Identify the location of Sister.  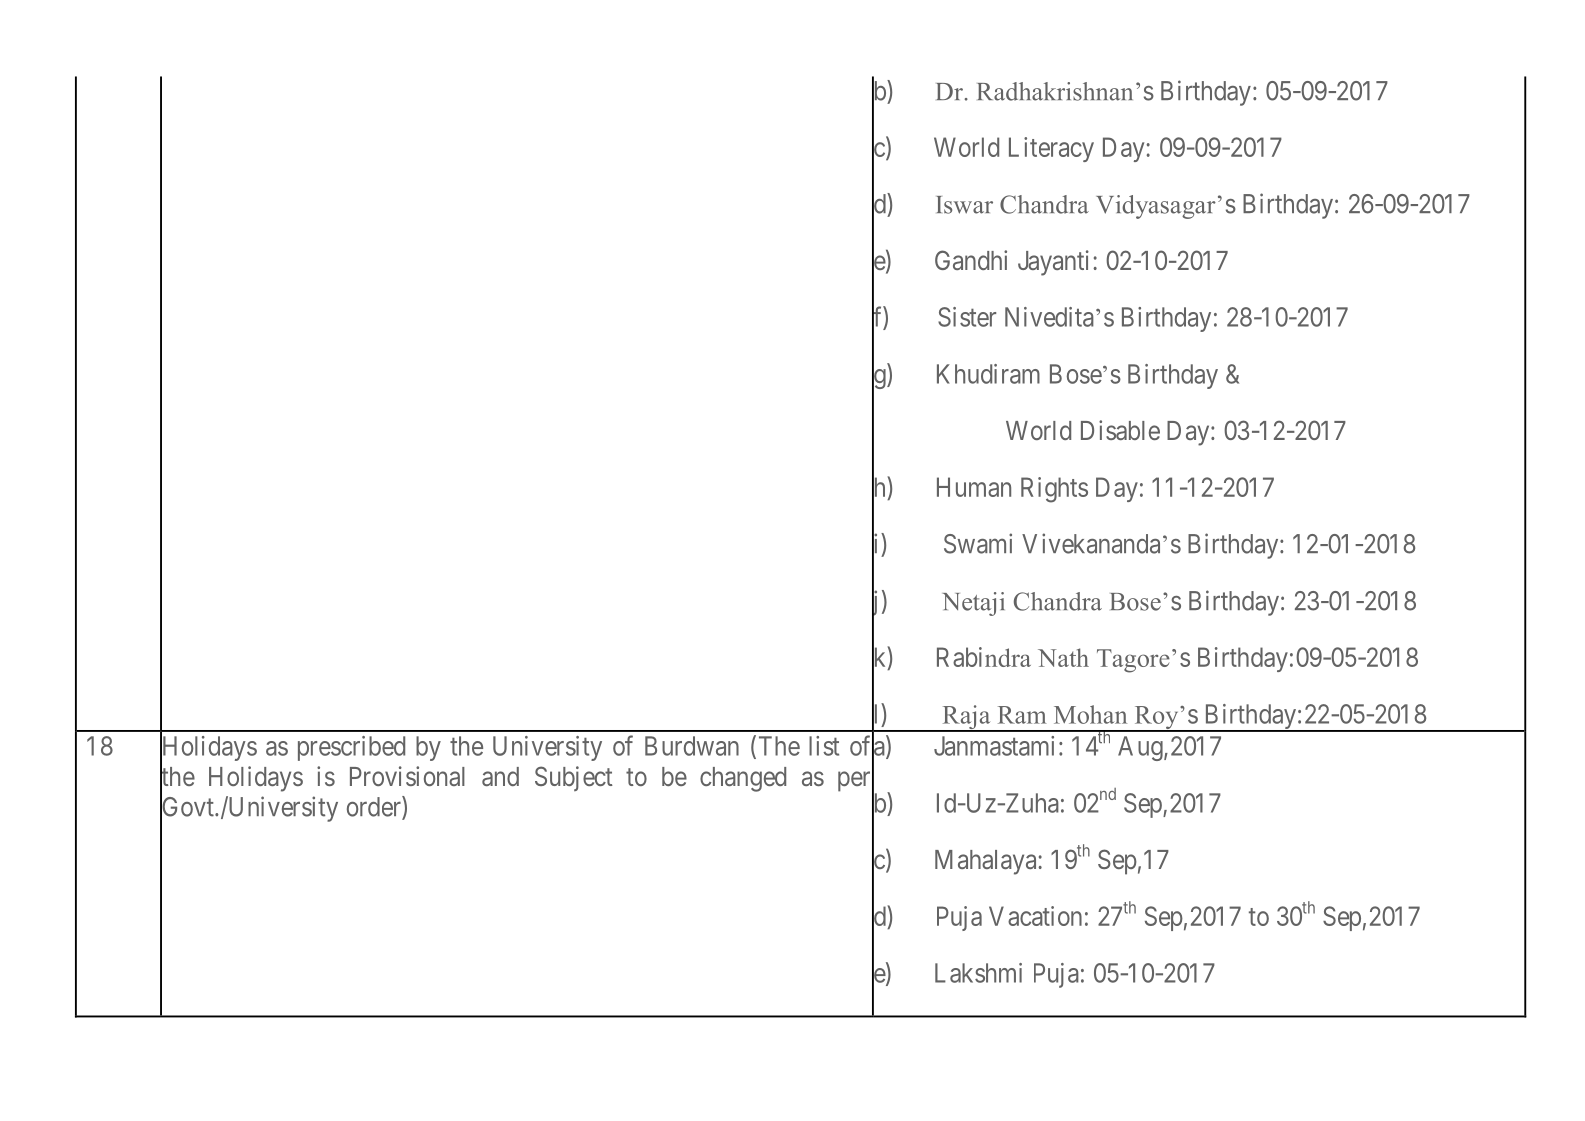
(967, 317).
